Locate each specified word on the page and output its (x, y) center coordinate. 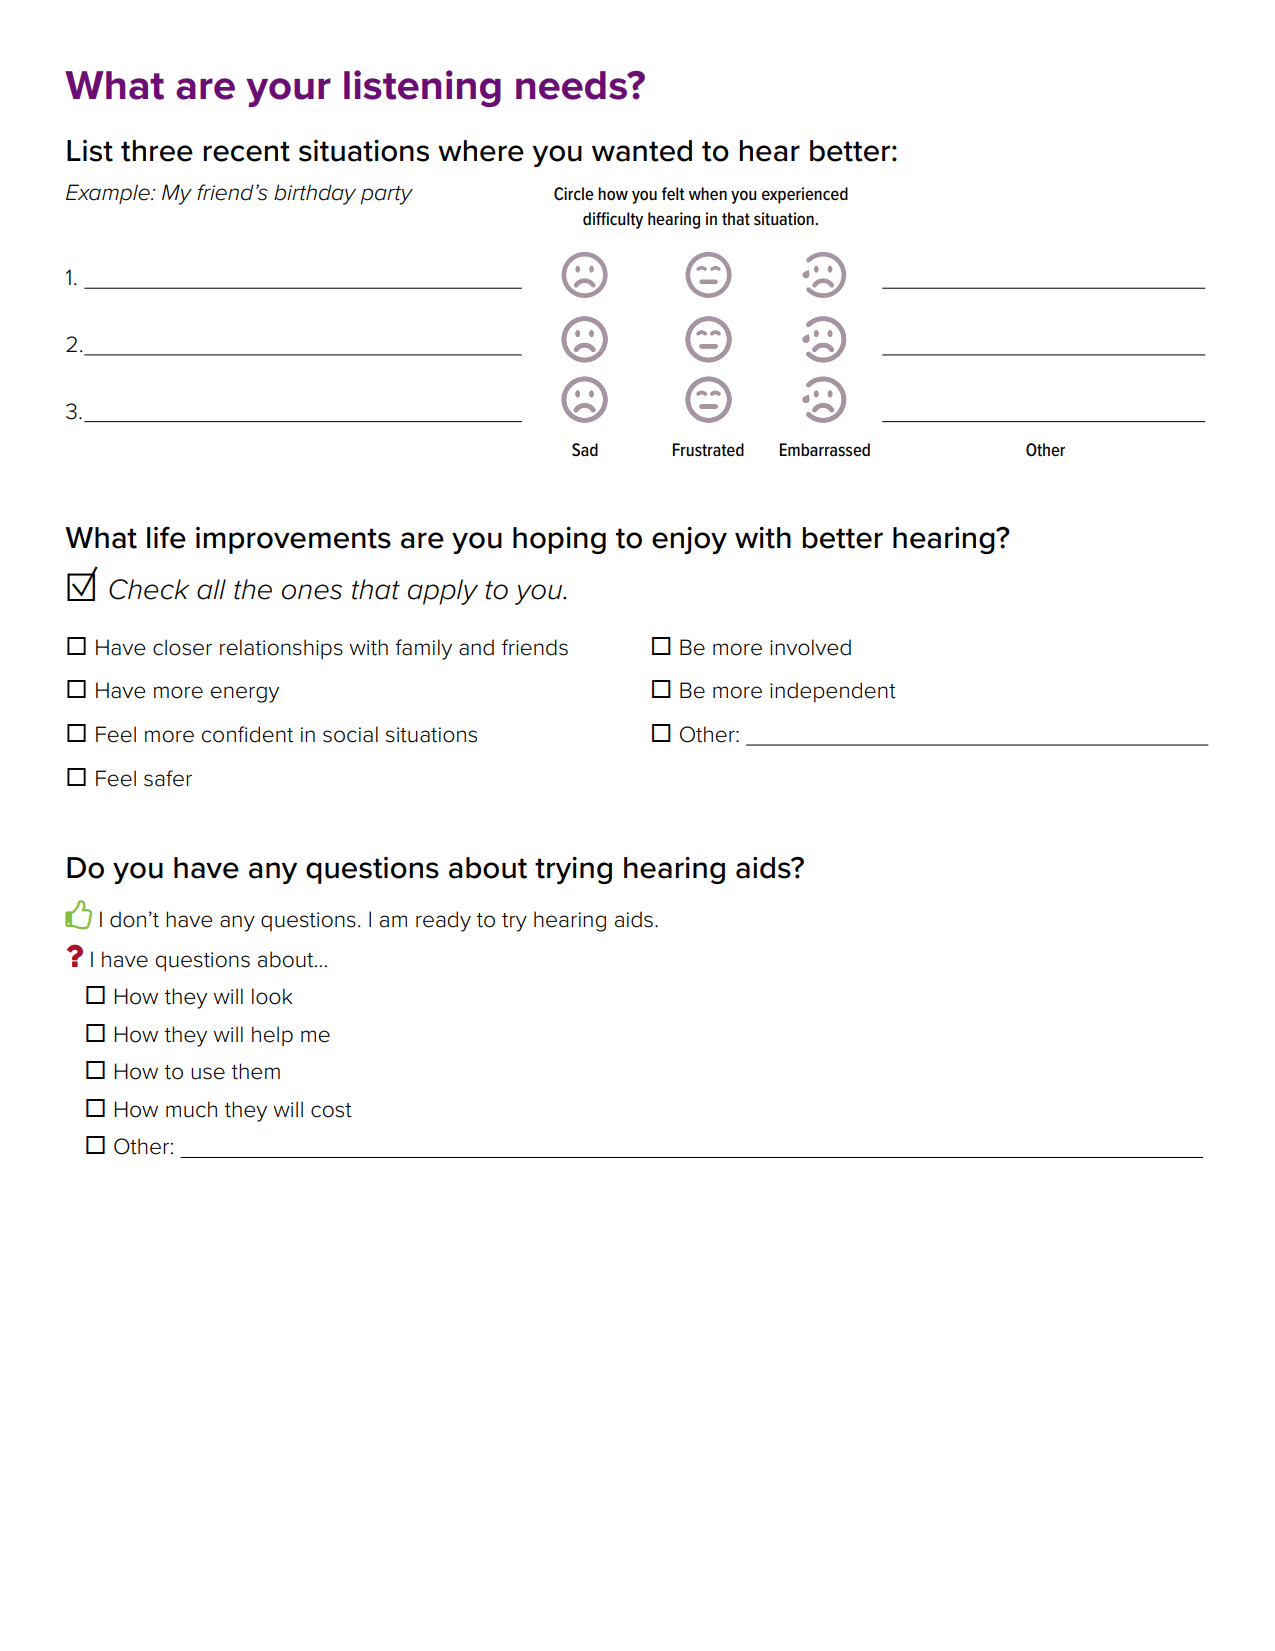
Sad (585, 450)
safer (168, 778)
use (208, 1073)
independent (833, 692)
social (350, 734)
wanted (642, 151)
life (166, 538)
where (481, 151)
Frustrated (708, 450)
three (157, 151)
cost (331, 1110)
